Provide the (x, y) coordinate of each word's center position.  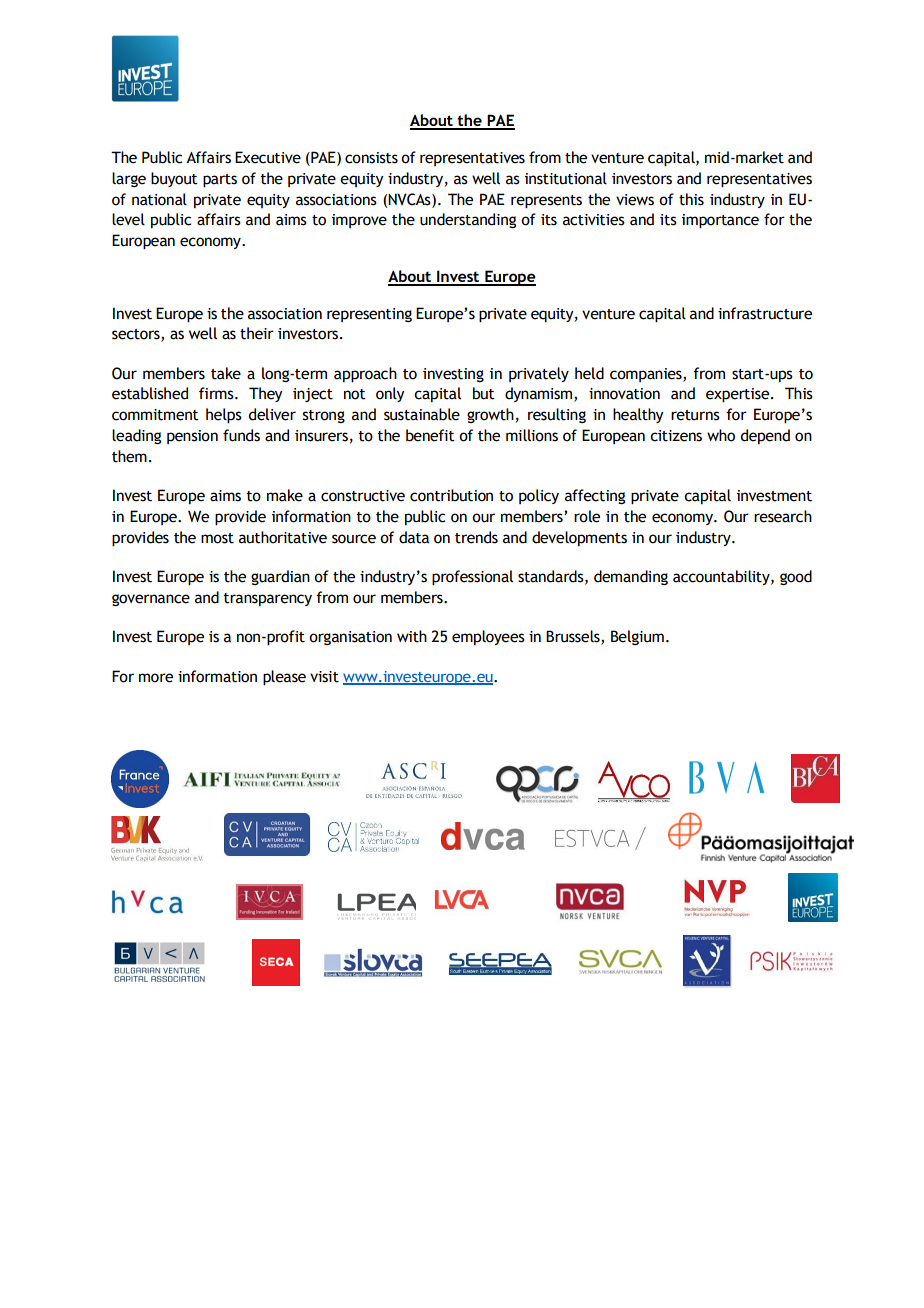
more (156, 678)
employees (488, 637)
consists (371, 158)
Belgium (637, 637)
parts (220, 181)
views (635, 200)
